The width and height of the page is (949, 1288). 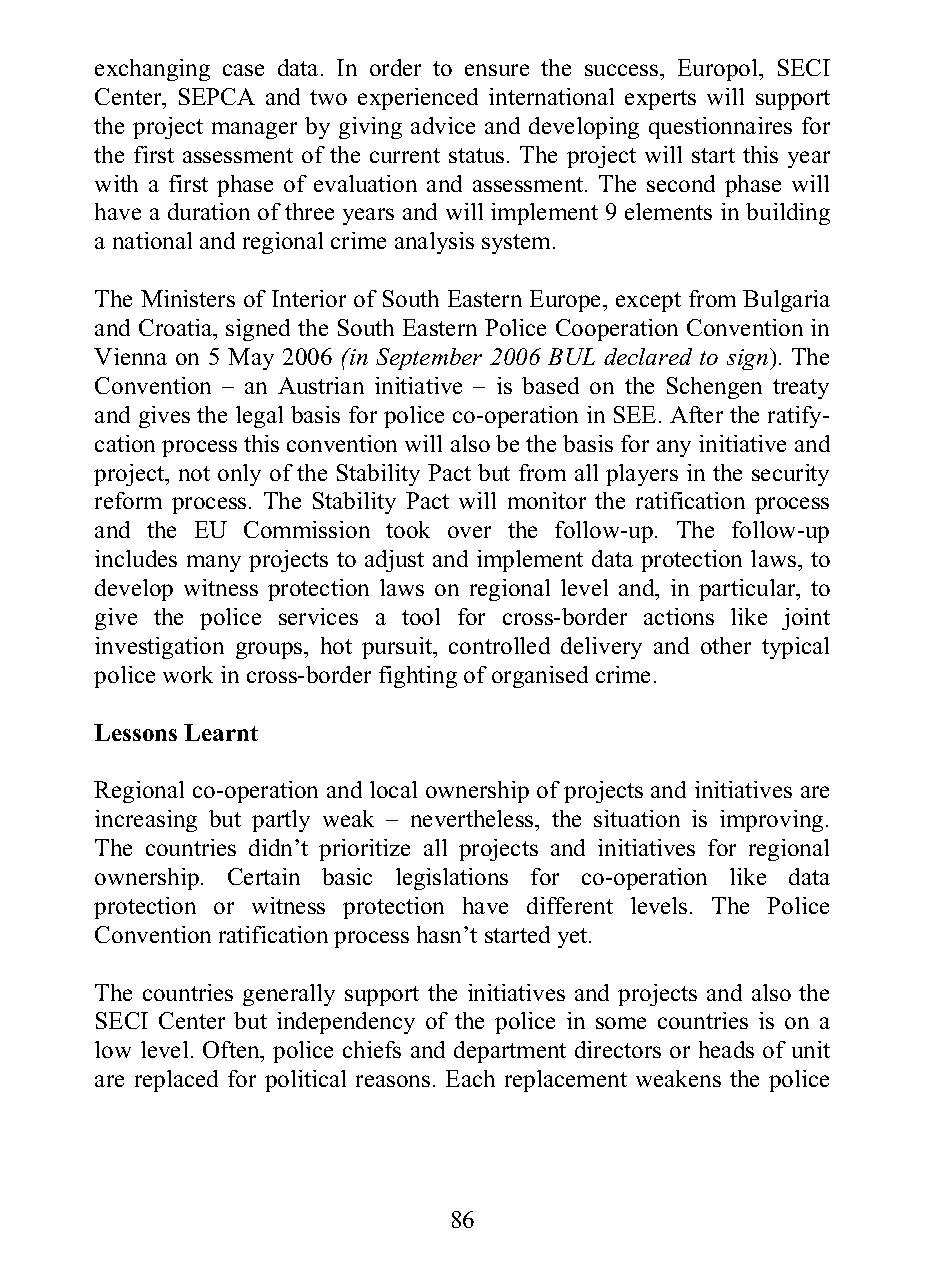 I want to click on Croatia, so click(x=177, y=327).
